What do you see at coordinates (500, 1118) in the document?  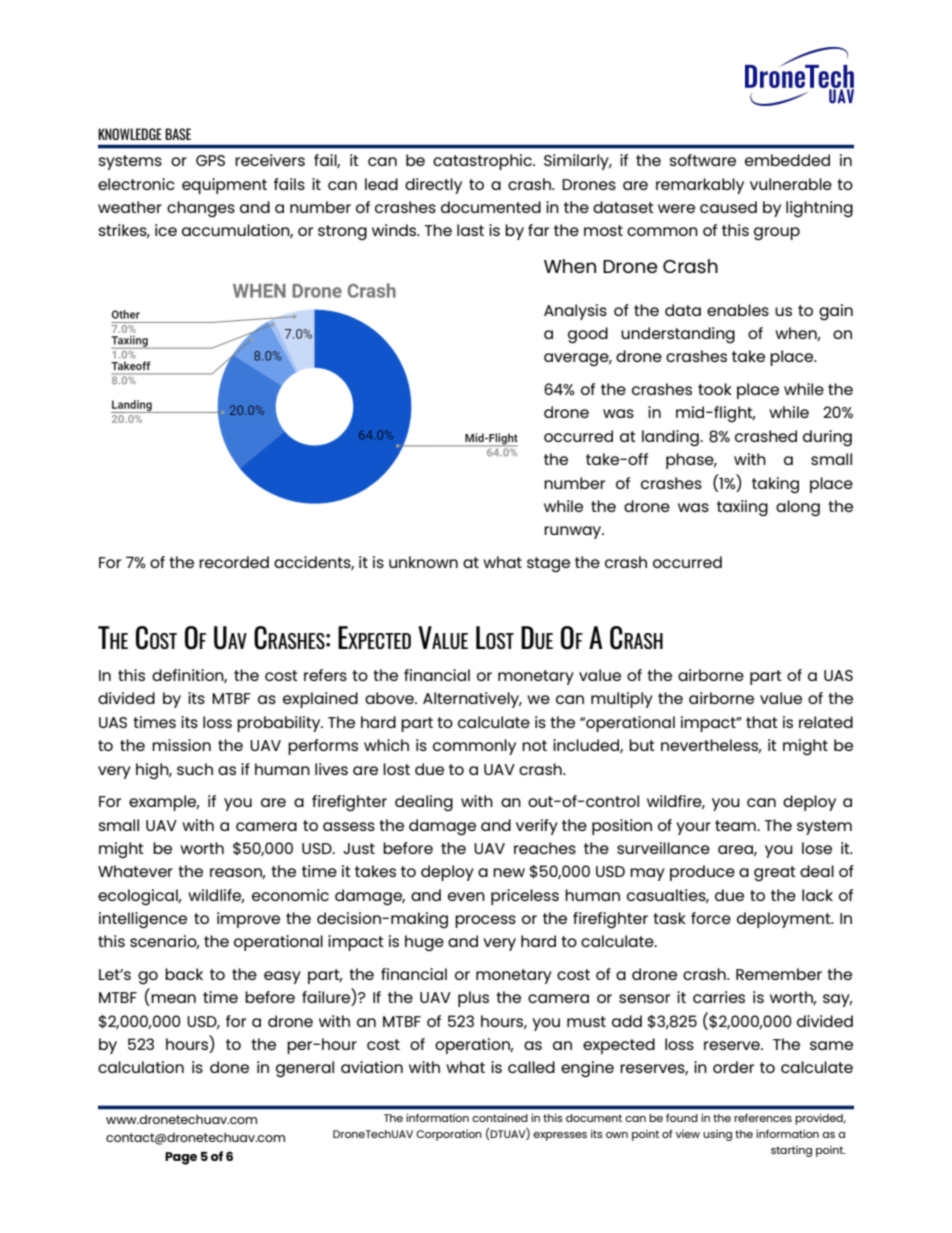 I see `contained` at bounding box center [500, 1118].
